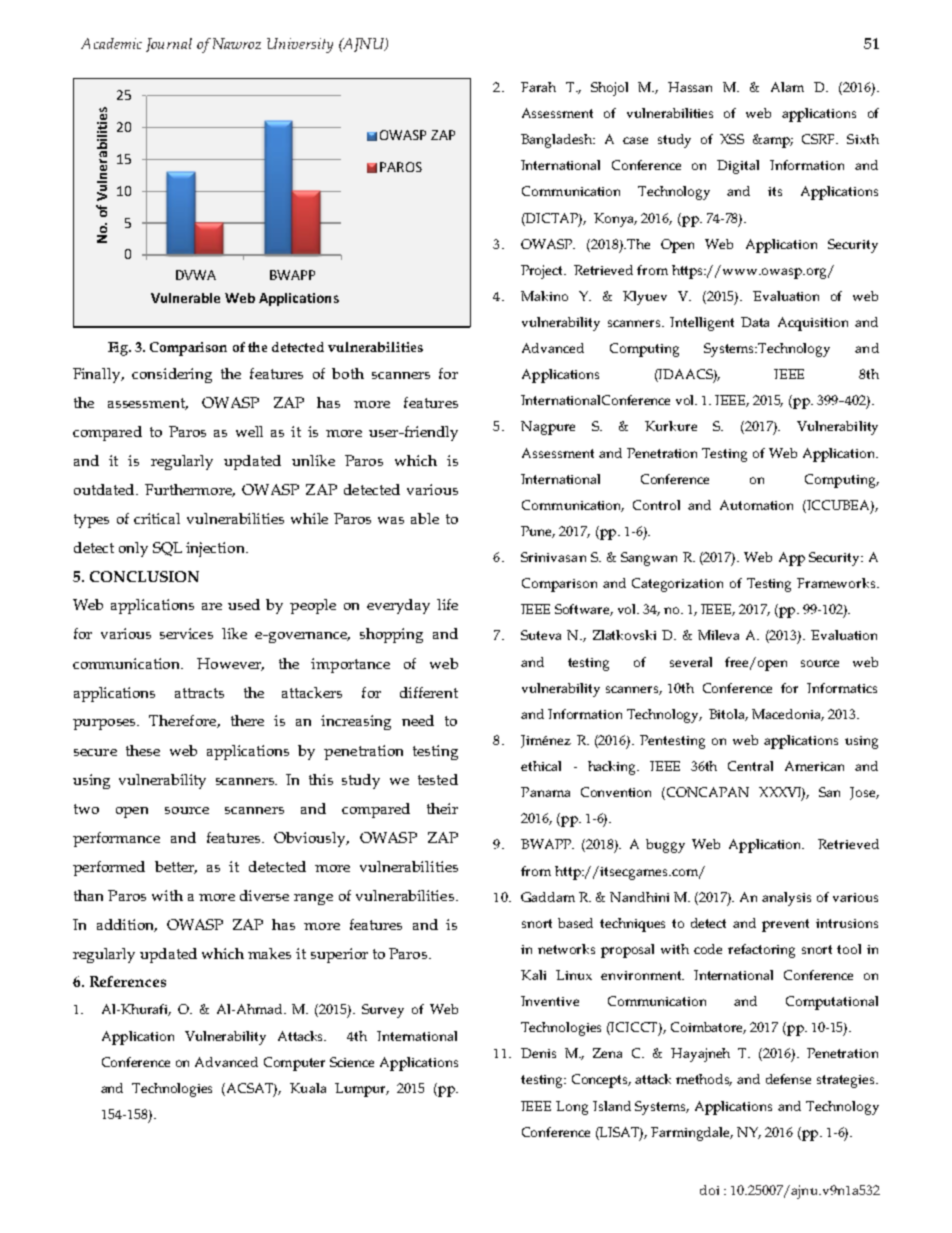  Describe the element at coordinates (442, 808) in the page. I see `their` at that location.
